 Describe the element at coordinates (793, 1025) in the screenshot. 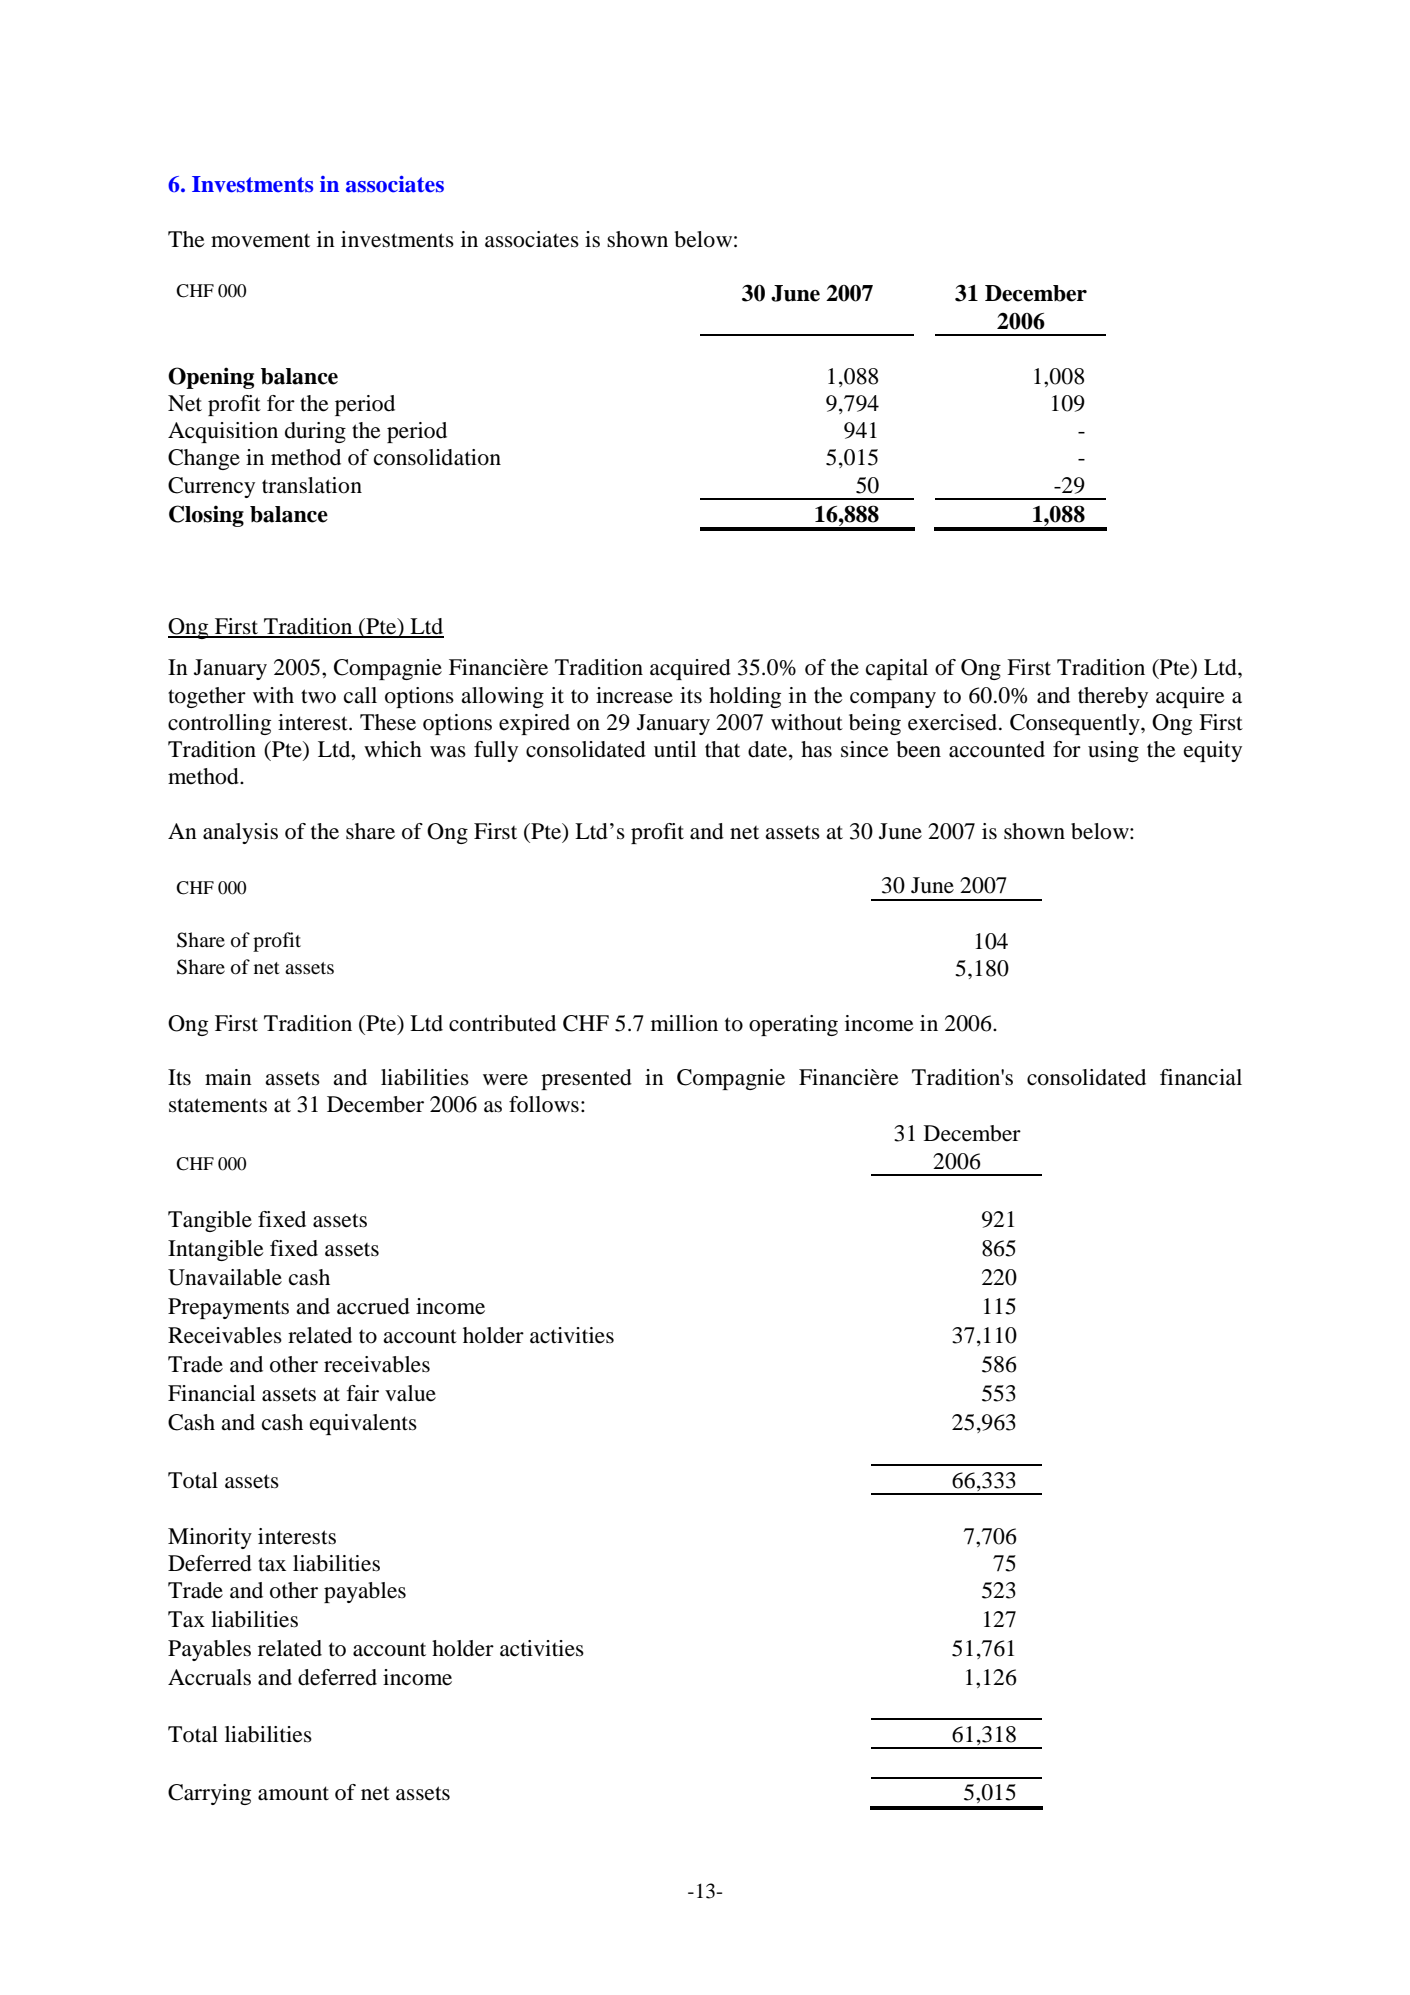

I see `operating` at that location.
